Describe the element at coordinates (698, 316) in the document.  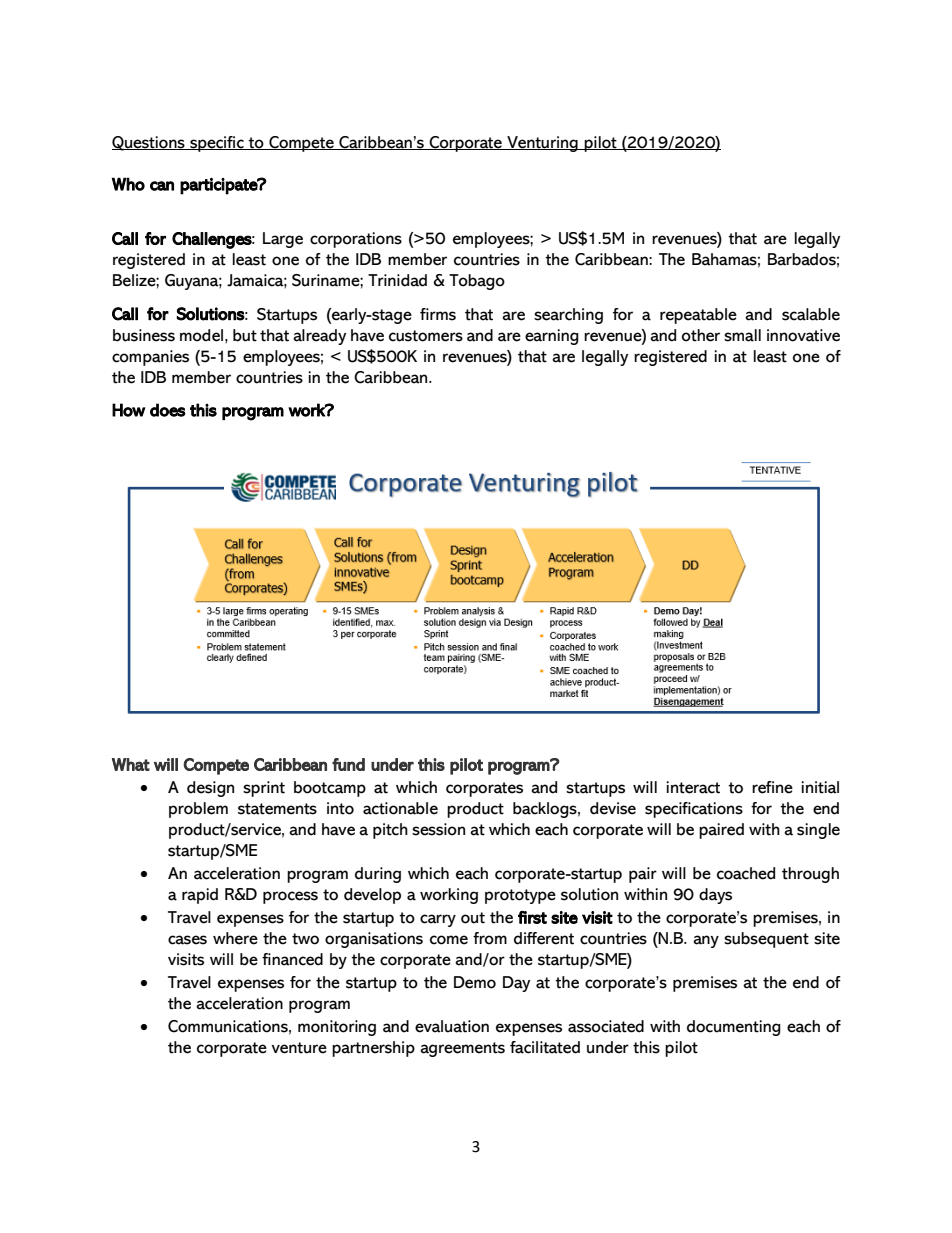
I see `repeatable` at that location.
